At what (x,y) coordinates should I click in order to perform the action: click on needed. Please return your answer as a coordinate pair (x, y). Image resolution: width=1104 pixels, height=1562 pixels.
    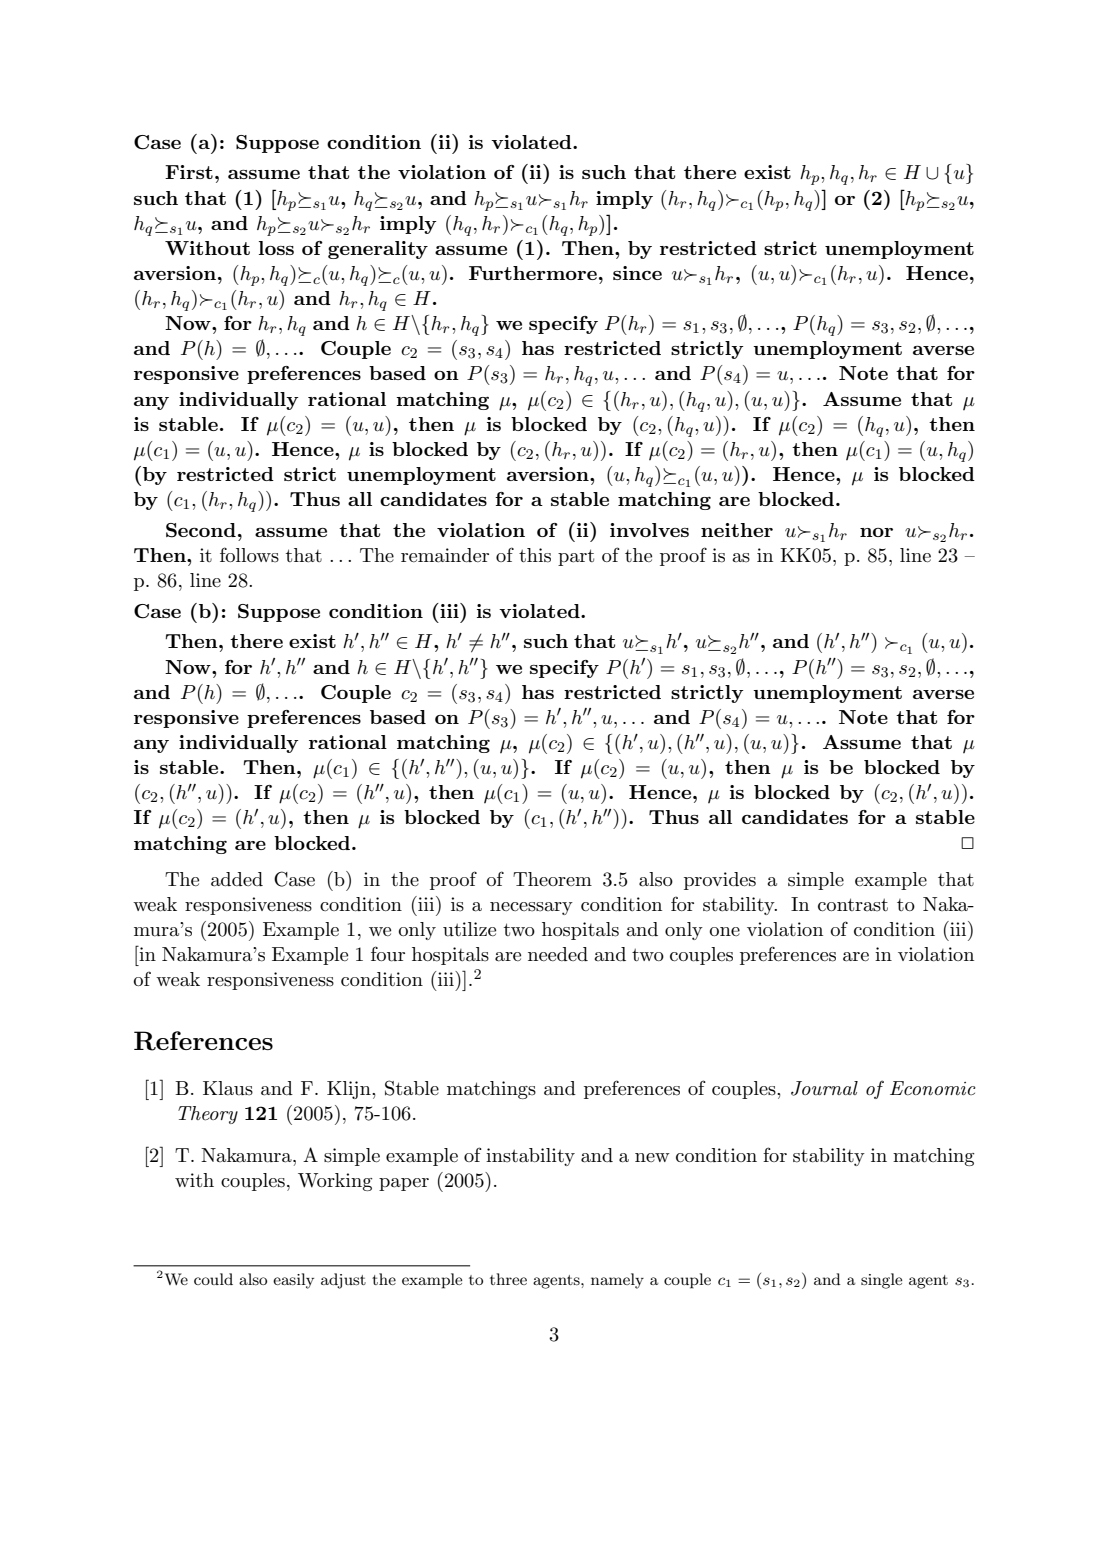
    Looking at the image, I should click on (558, 954).
